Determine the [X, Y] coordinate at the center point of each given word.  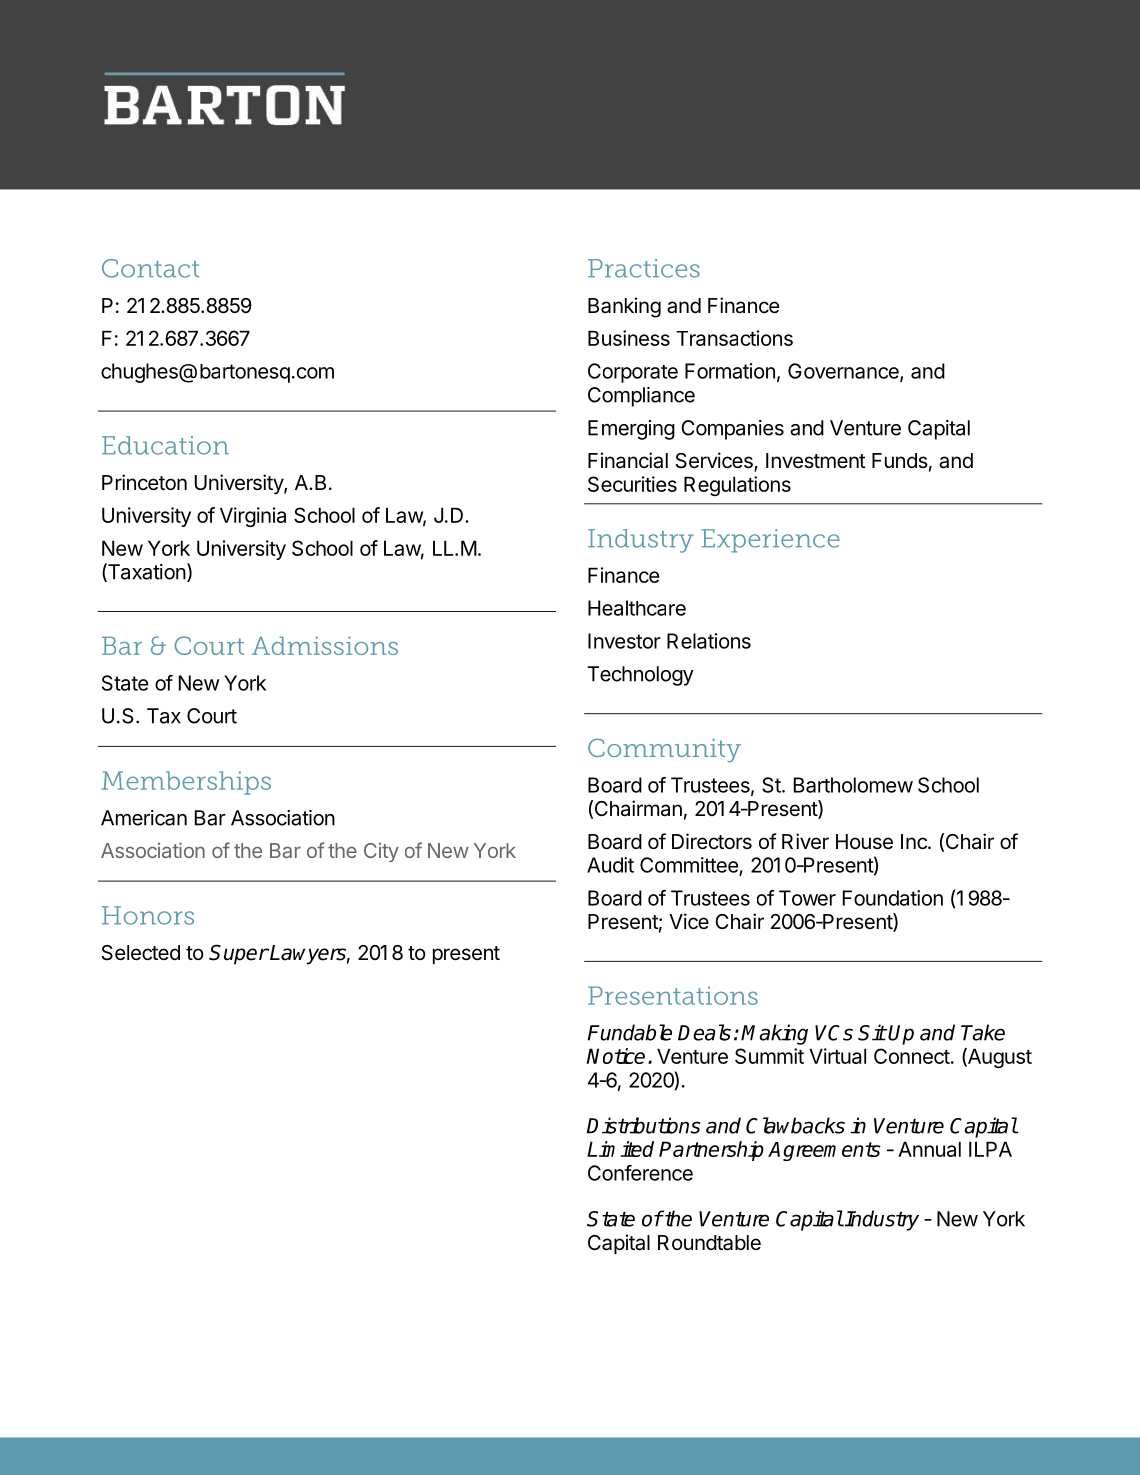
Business [629, 338]
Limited [620, 1149]
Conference [640, 1173]
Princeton [144, 482]
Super [239, 954]
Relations [709, 641]
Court [212, 716]
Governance [844, 372]
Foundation [893, 898]
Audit [610, 865]
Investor [624, 641]
